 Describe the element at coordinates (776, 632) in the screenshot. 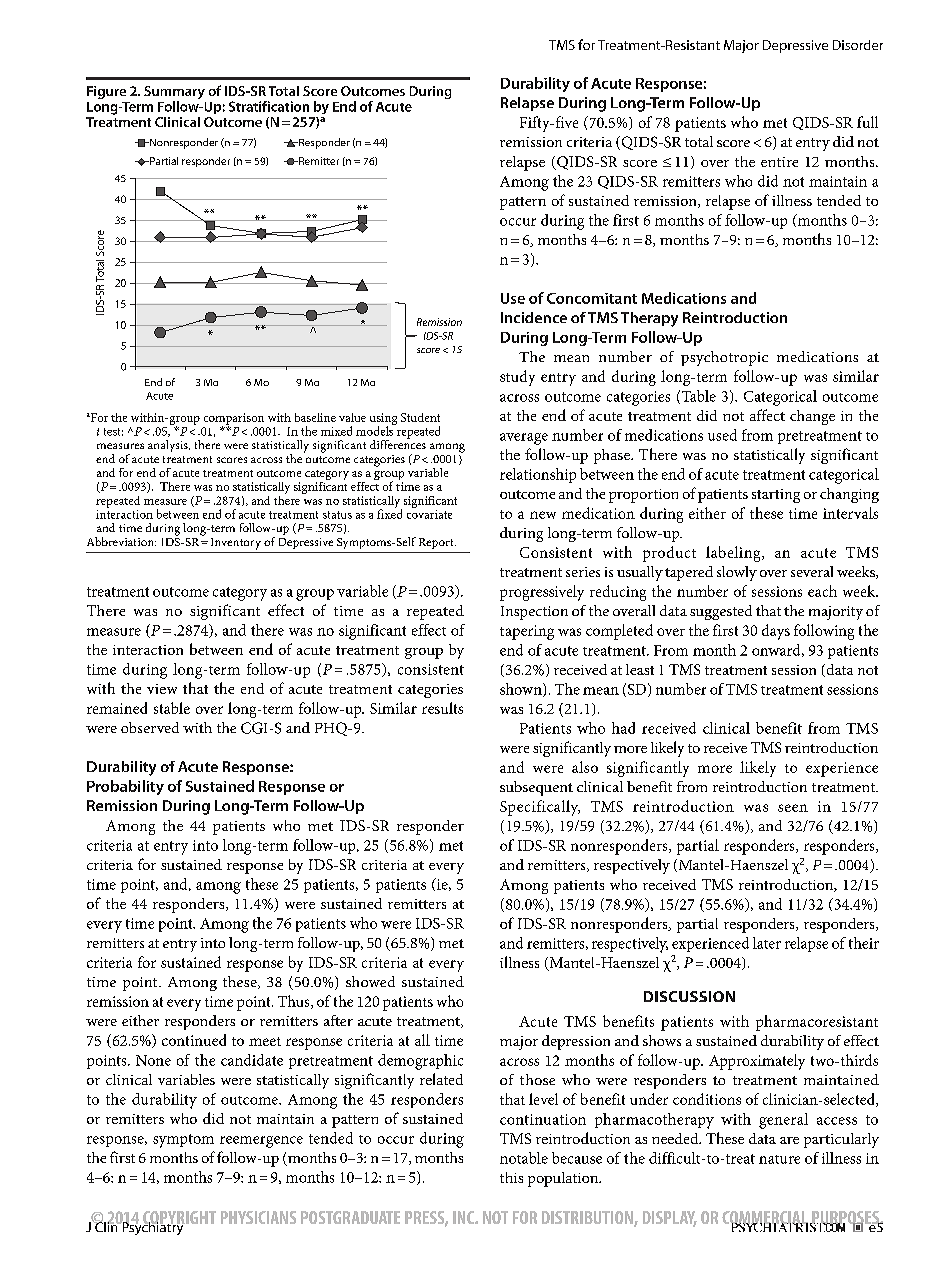

I see `days` at that location.
